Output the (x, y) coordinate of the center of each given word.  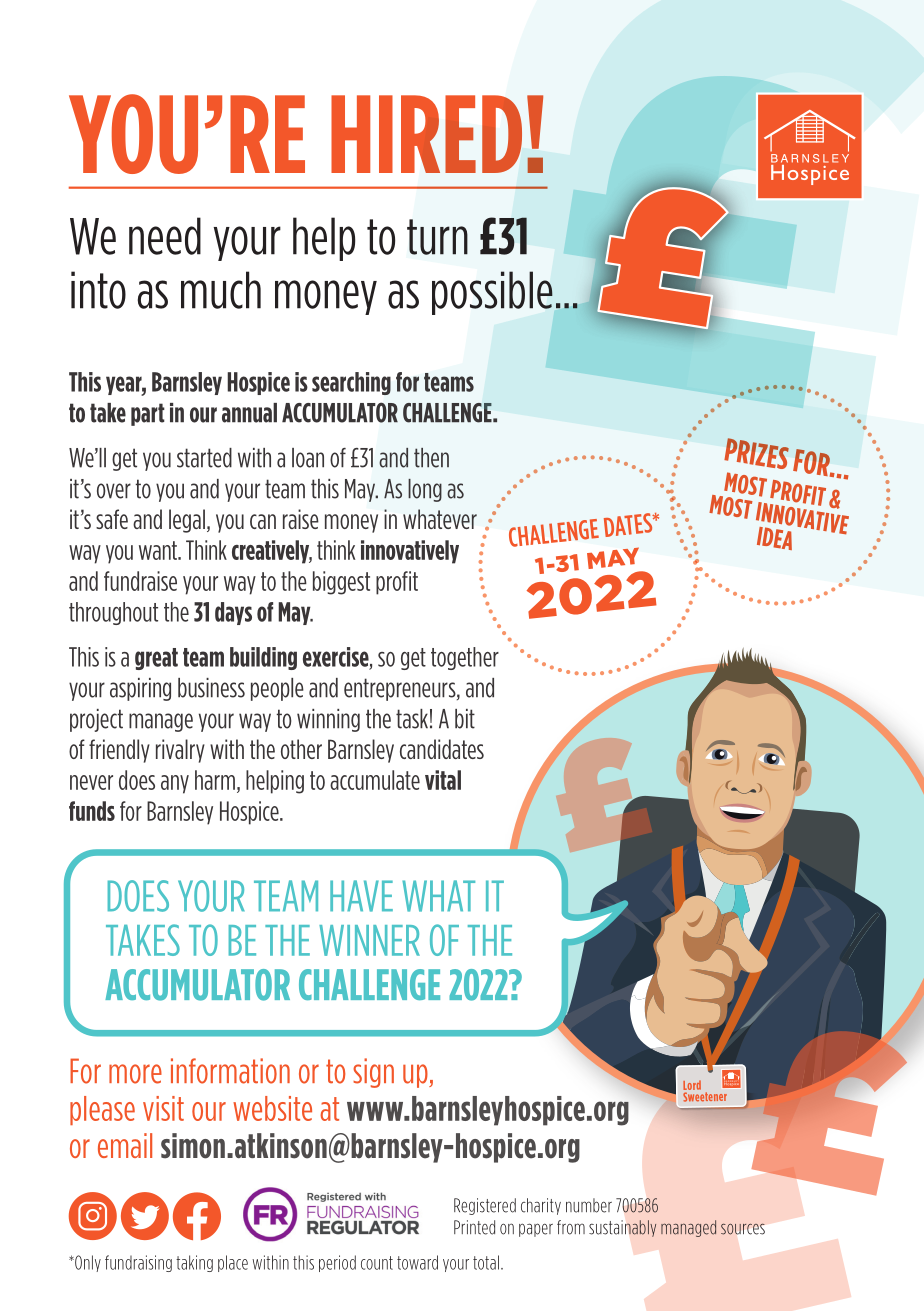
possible (492, 293)
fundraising (138, 1263)
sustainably (623, 1228)
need (165, 236)
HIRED (426, 134)
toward (417, 1262)
